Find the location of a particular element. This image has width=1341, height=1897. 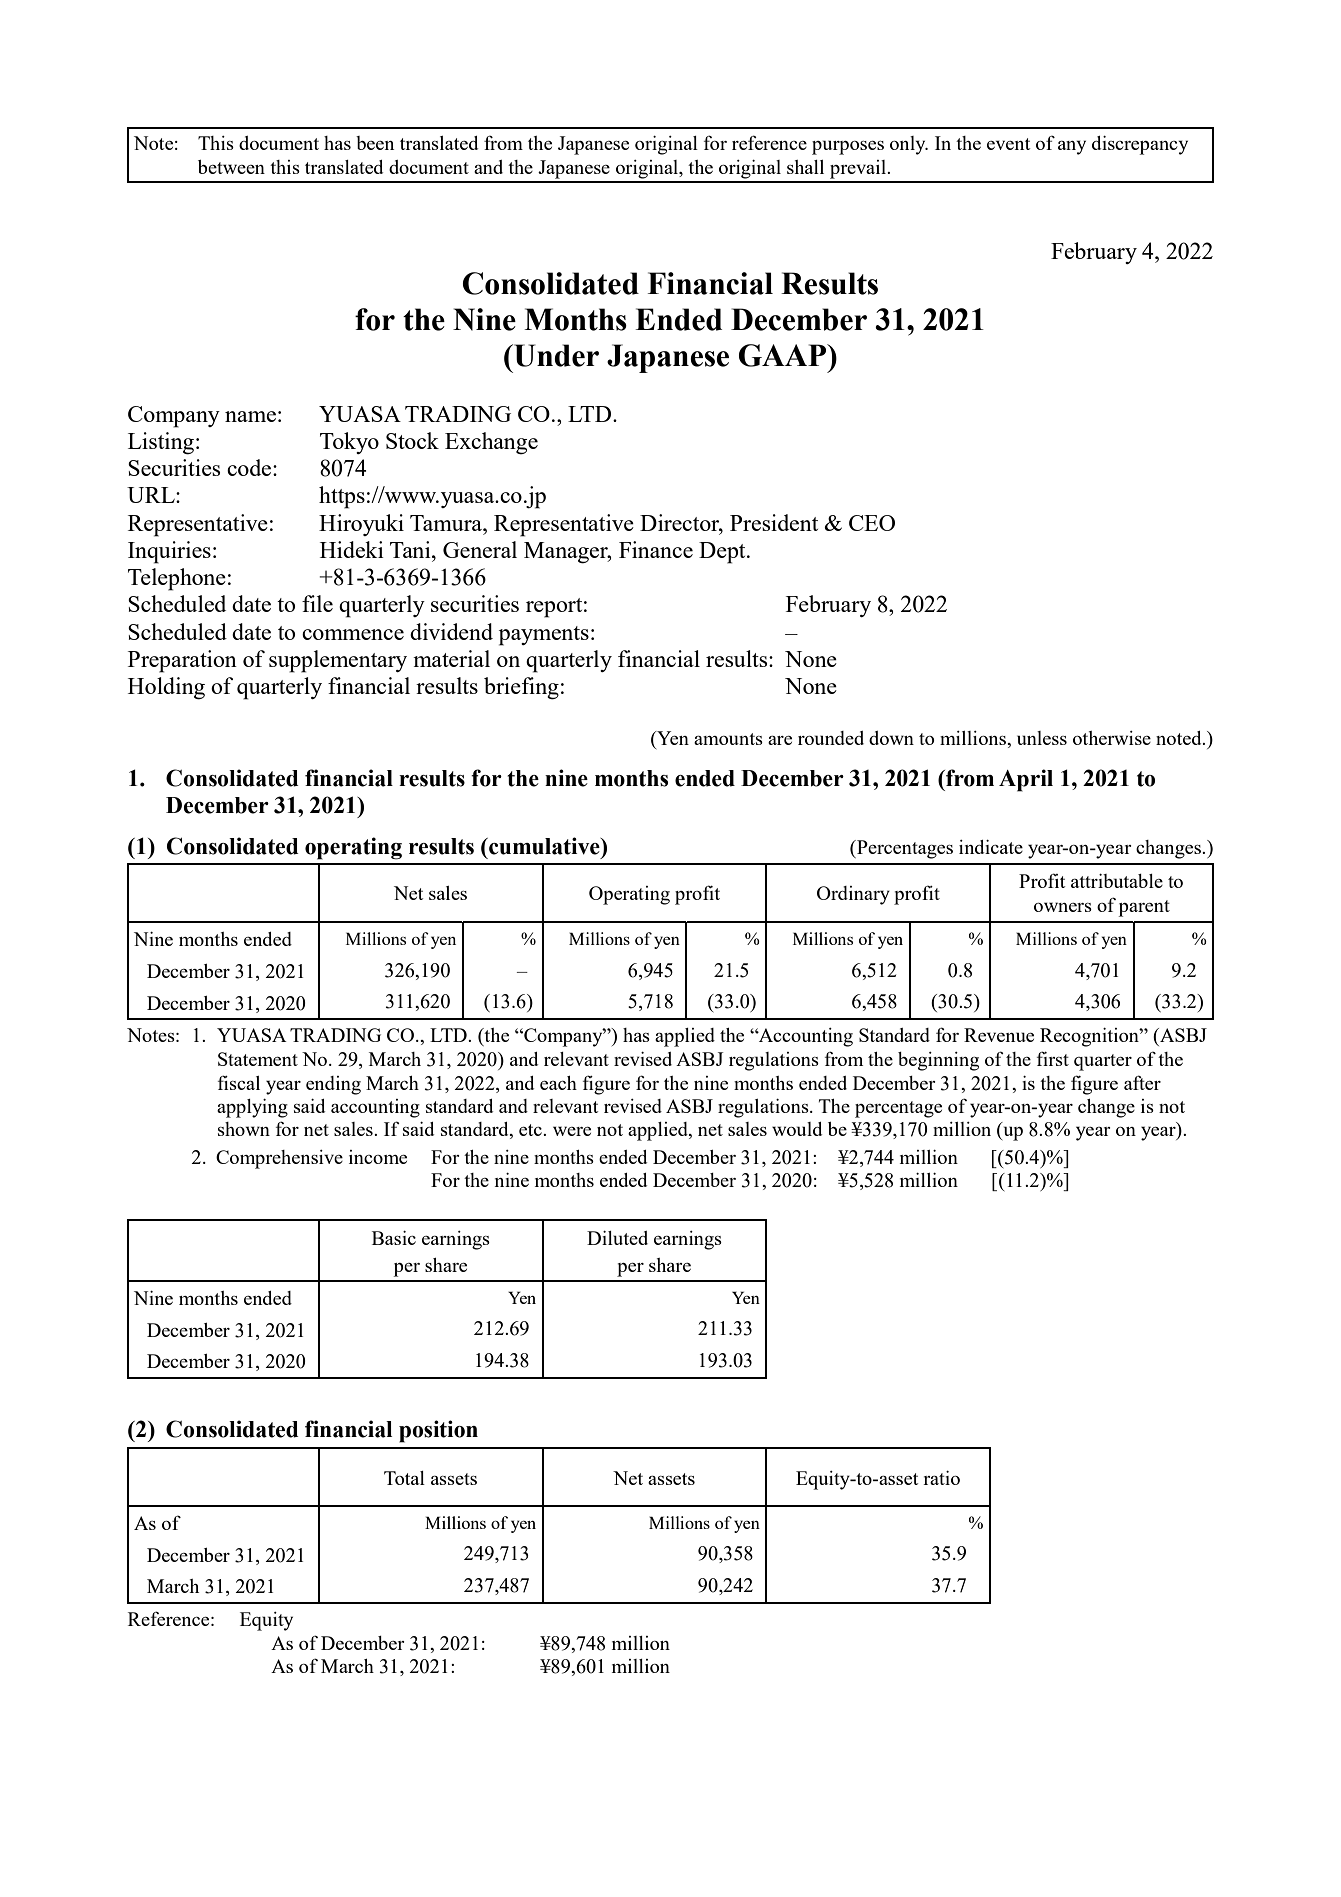

Total is located at coordinates (404, 1478).
